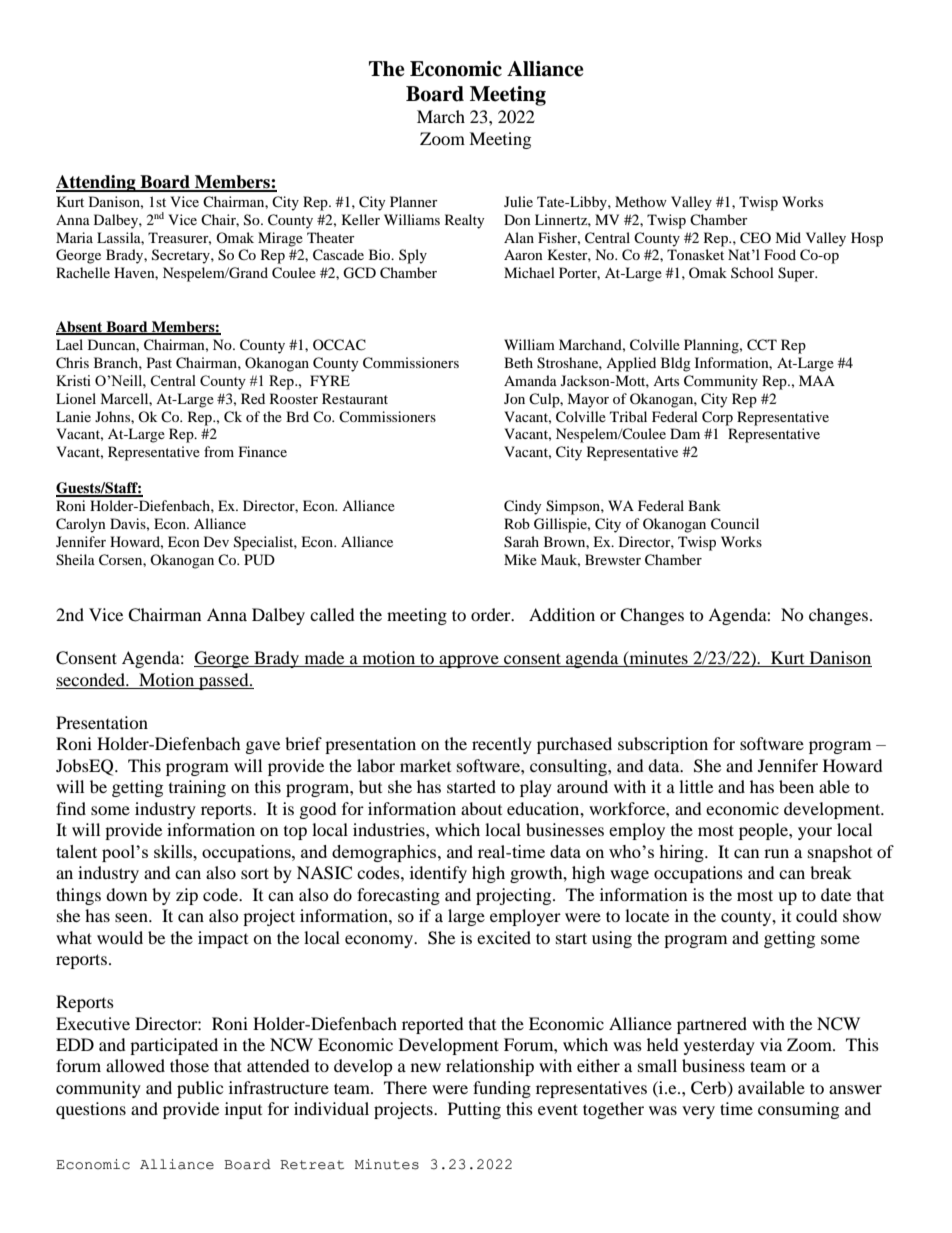 The width and height of the document is (952, 1233). Describe the element at coordinates (97, 183) in the document. I see `Attending` at that location.
